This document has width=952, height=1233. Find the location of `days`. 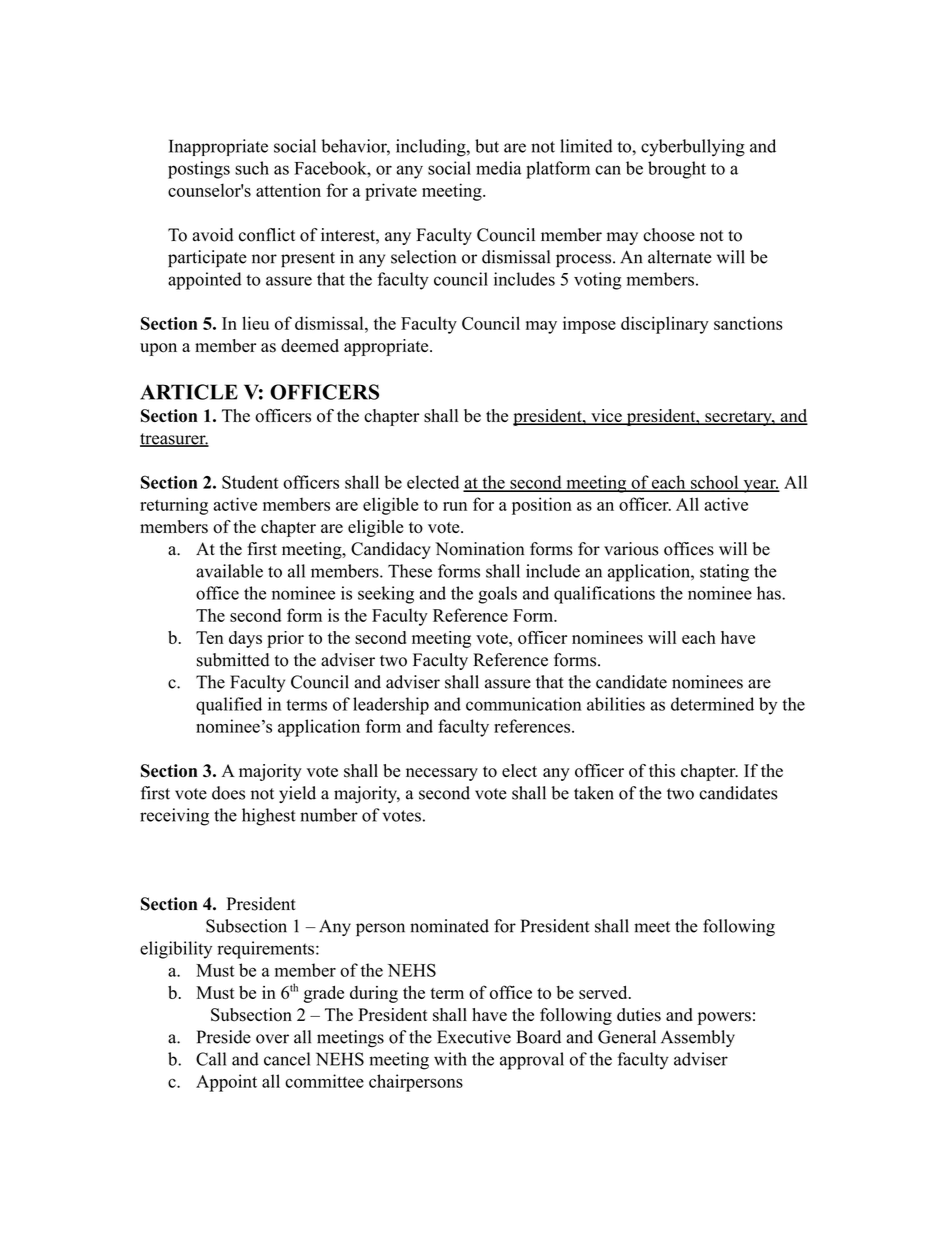

days is located at coordinates (245, 639).
